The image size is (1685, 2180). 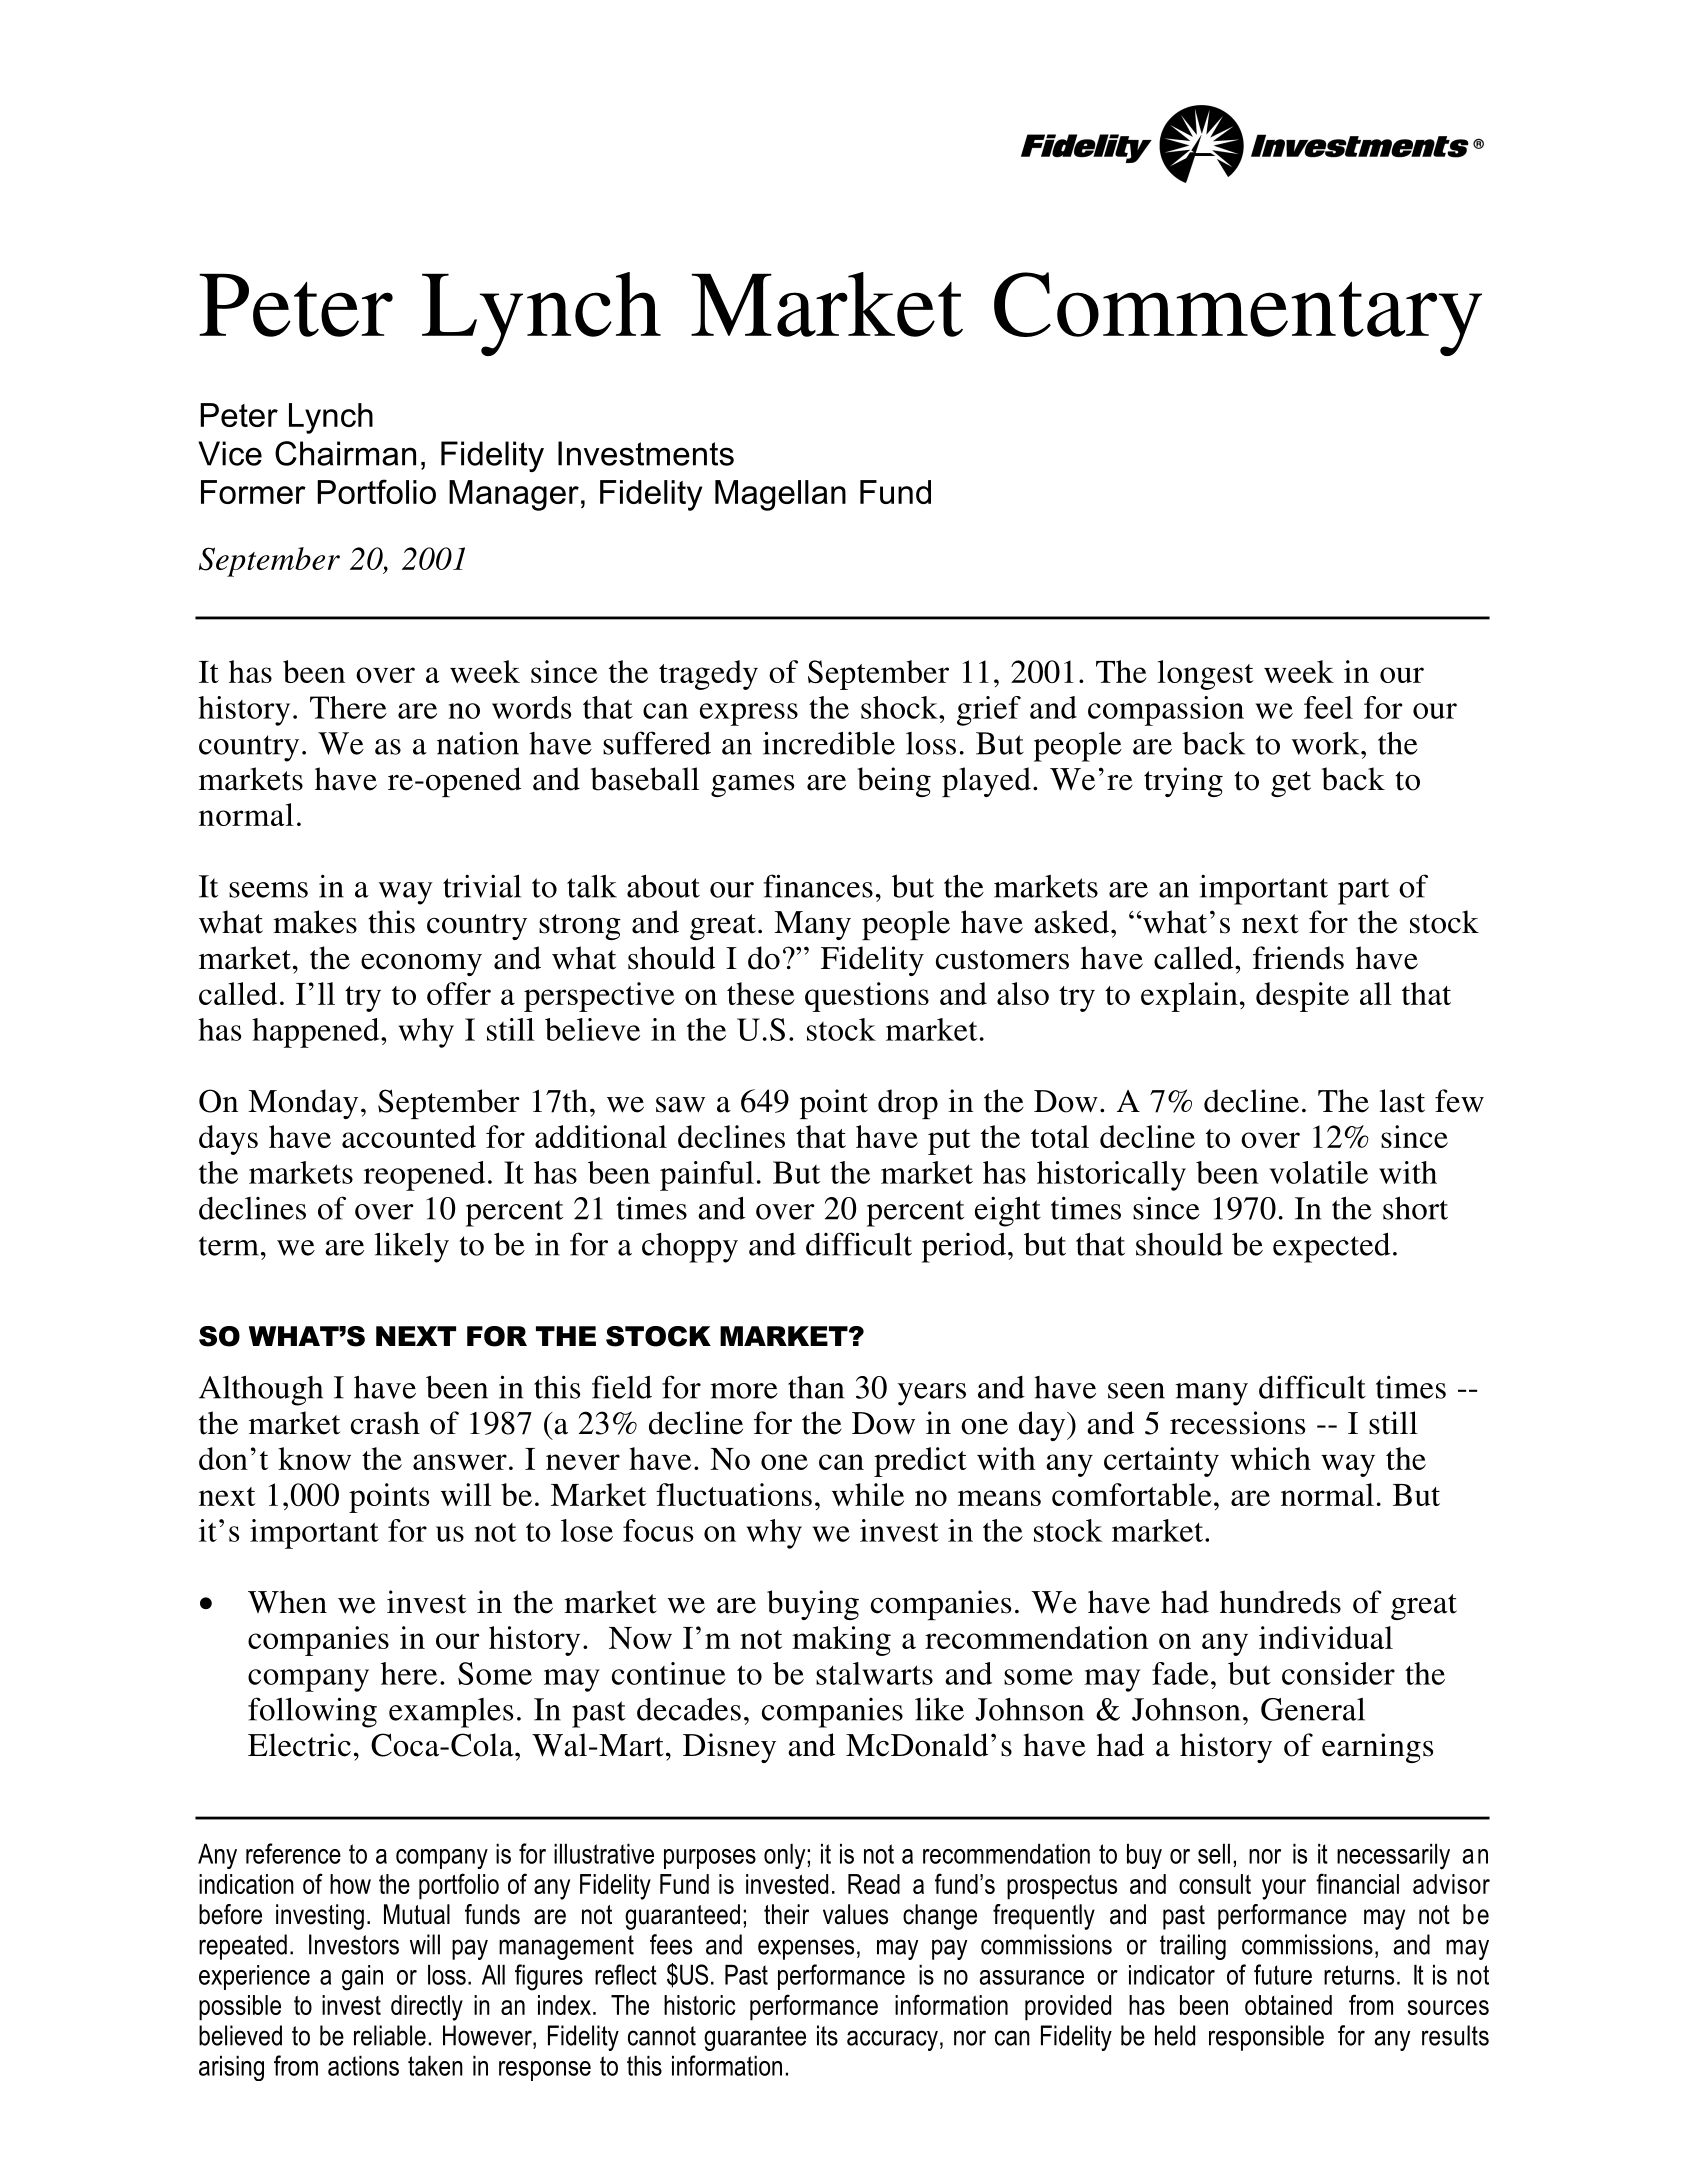 What do you see at coordinates (1318, 1172) in the screenshot?
I see `volatile` at bounding box center [1318, 1172].
